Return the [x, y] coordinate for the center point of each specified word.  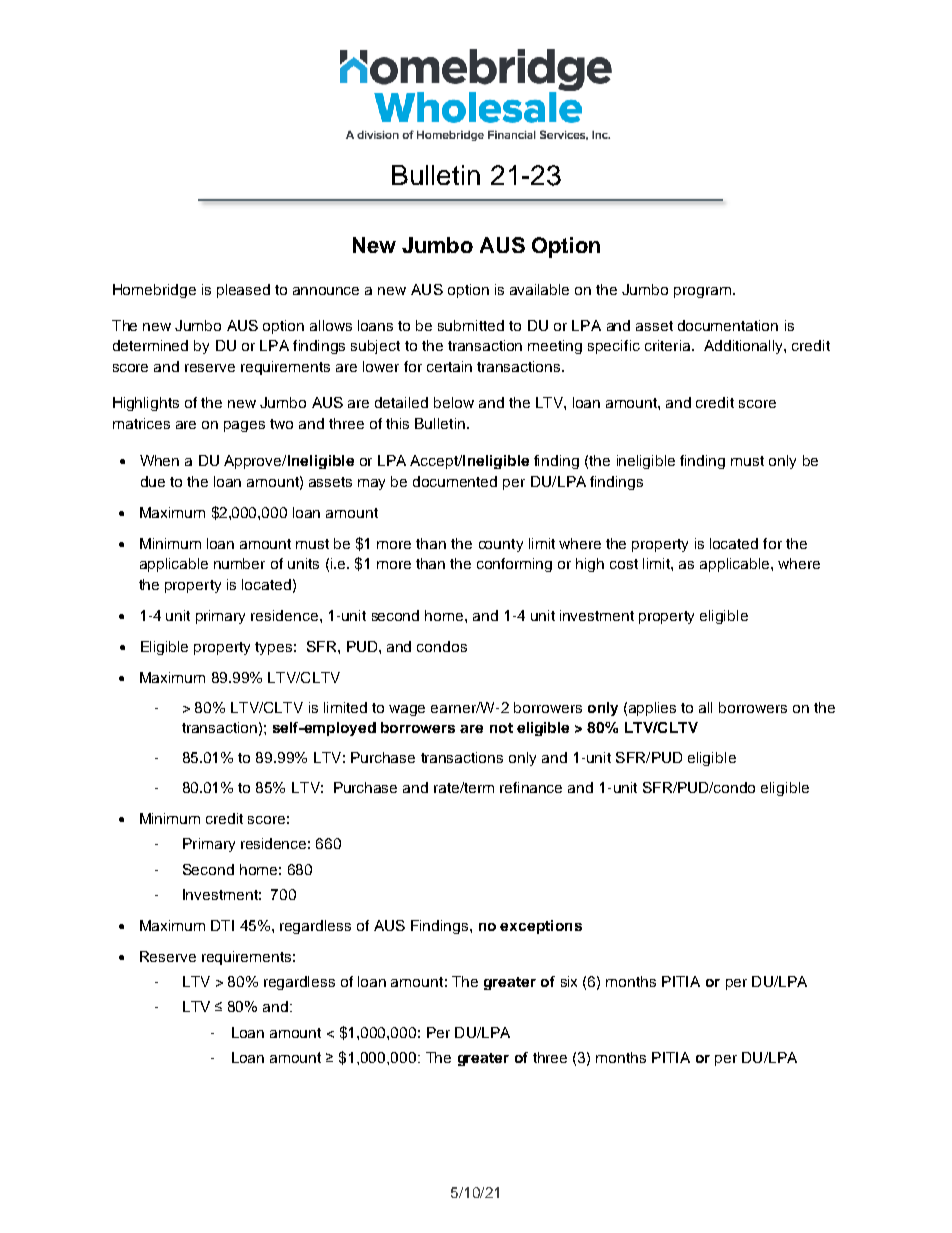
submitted [471, 325]
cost [624, 564]
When [159, 460]
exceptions [541, 927]
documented [455, 481]
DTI [222, 925]
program [702, 292]
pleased [243, 291]
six [569, 981]
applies [652, 709]
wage [407, 710]
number [239, 563]
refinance [531, 787]
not [501, 728]
